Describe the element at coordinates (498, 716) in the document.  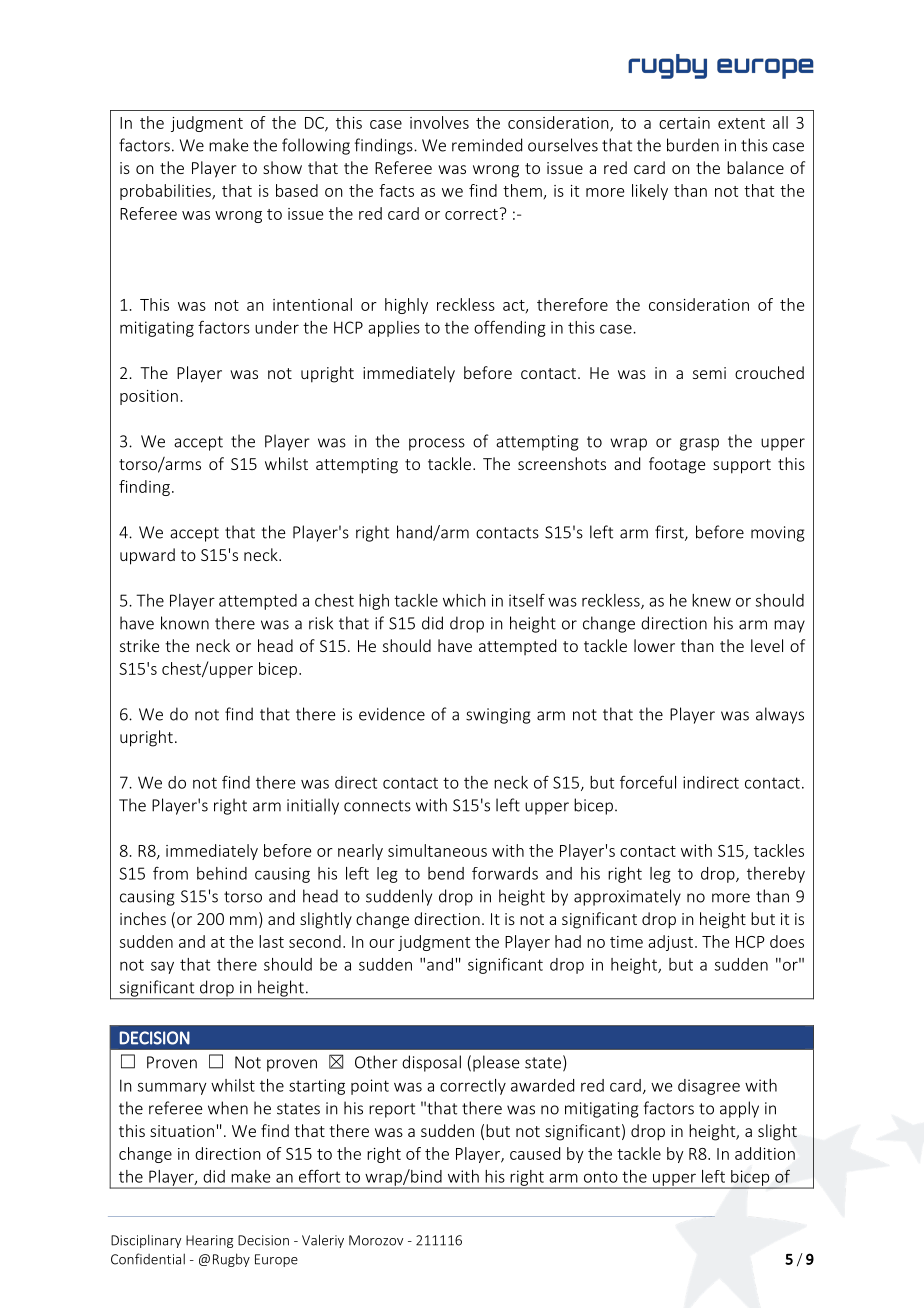
I see `swinging` at that location.
